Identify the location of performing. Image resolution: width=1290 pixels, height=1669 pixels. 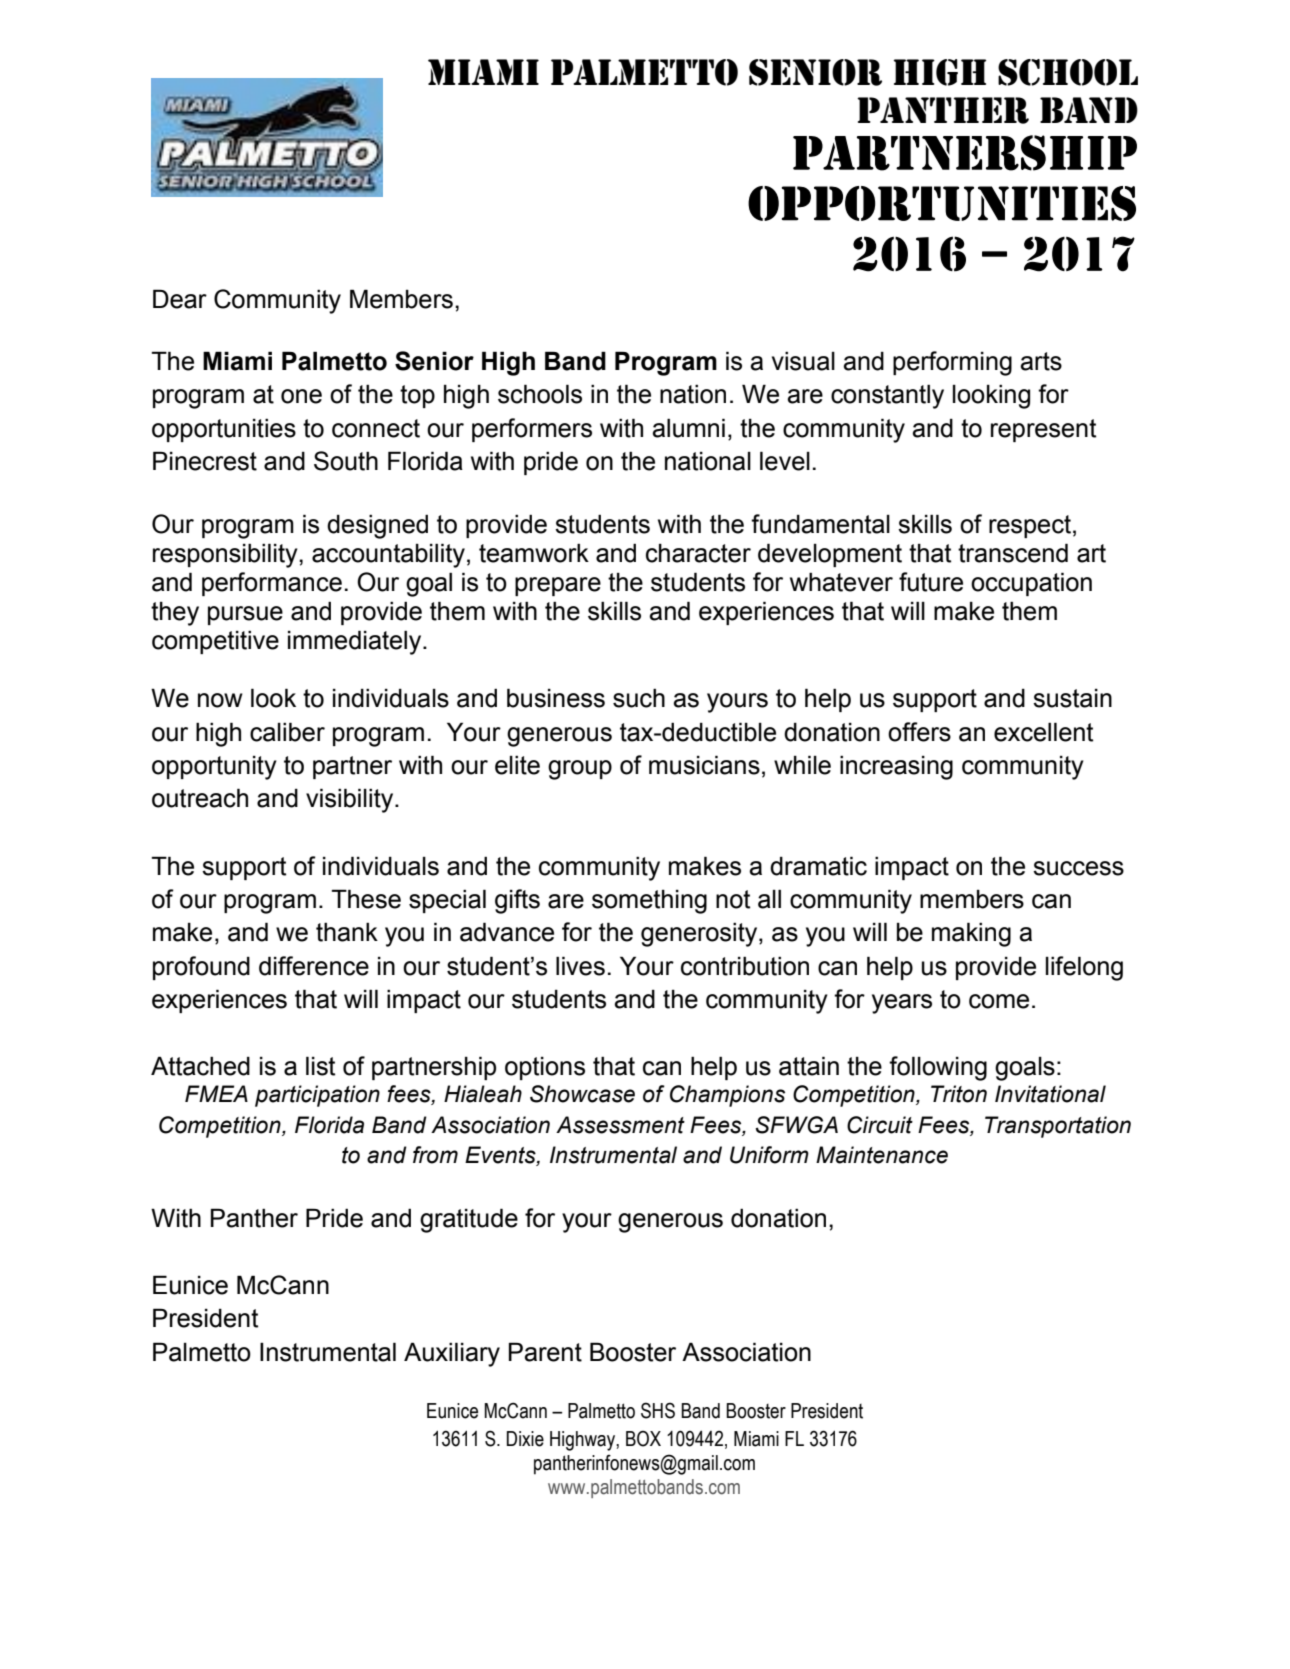
(952, 363).
